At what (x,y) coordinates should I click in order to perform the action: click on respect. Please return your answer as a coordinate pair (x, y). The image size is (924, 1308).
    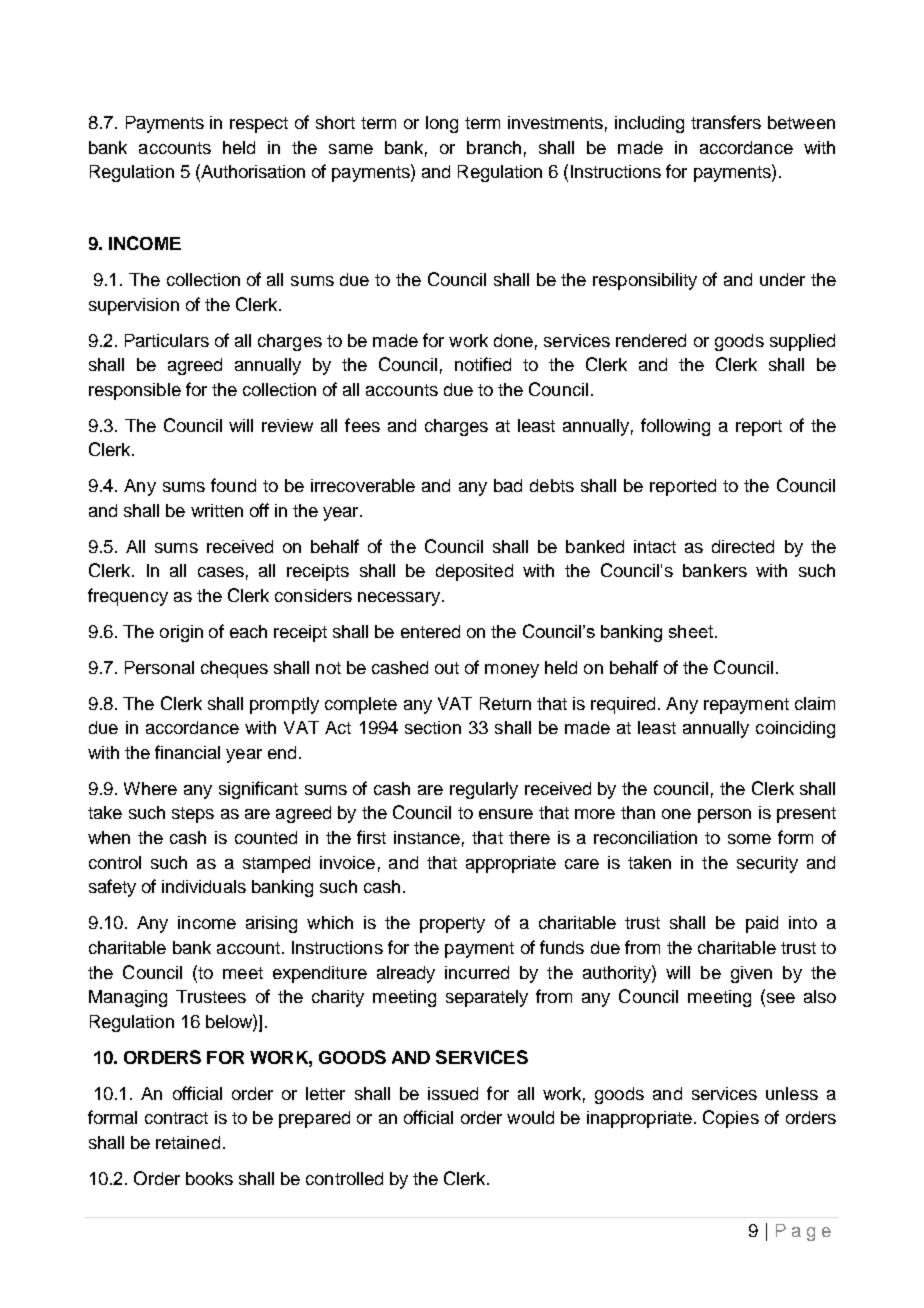
    Looking at the image, I should click on (259, 125).
